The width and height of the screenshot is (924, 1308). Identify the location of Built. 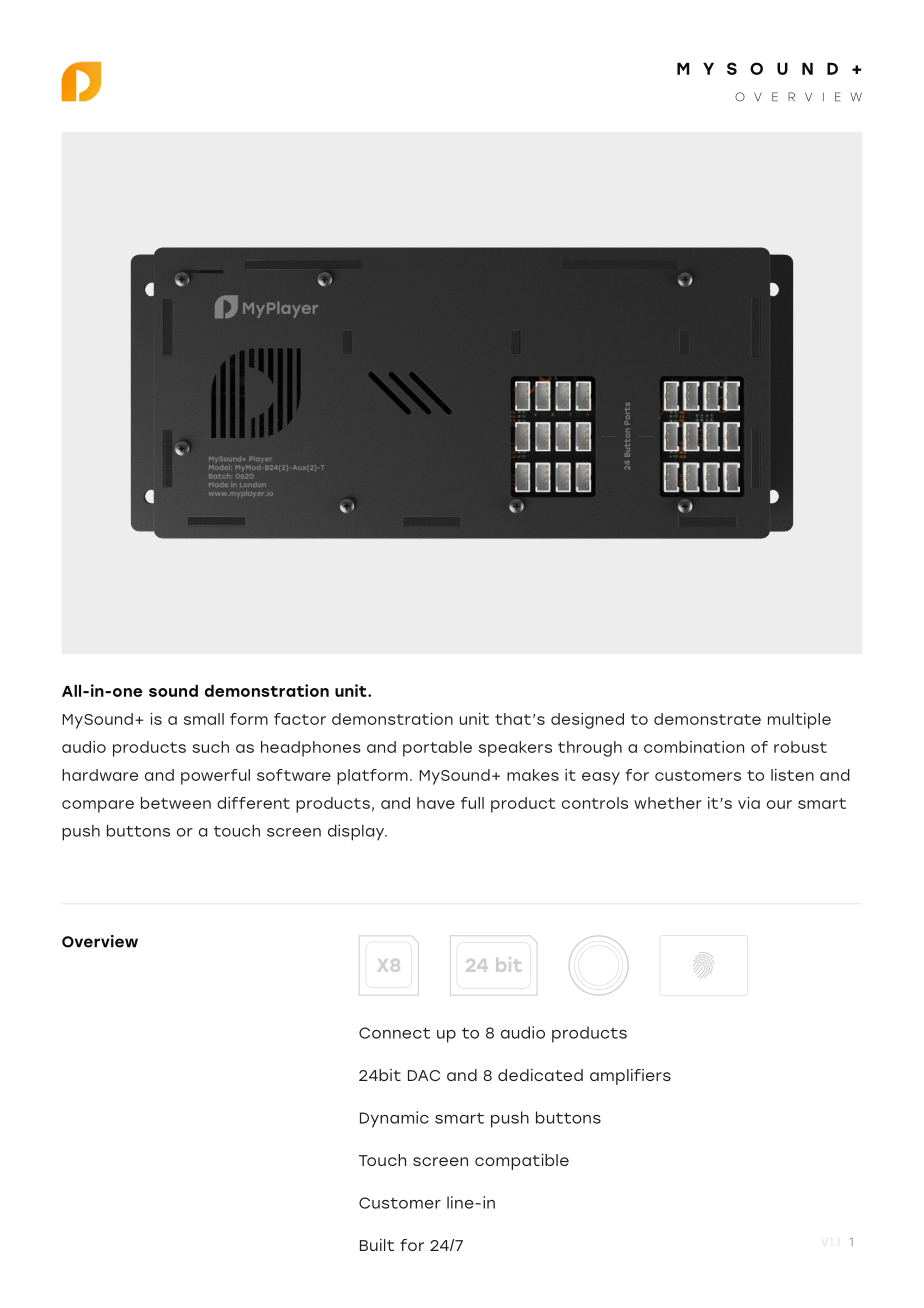
(377, 1245).
